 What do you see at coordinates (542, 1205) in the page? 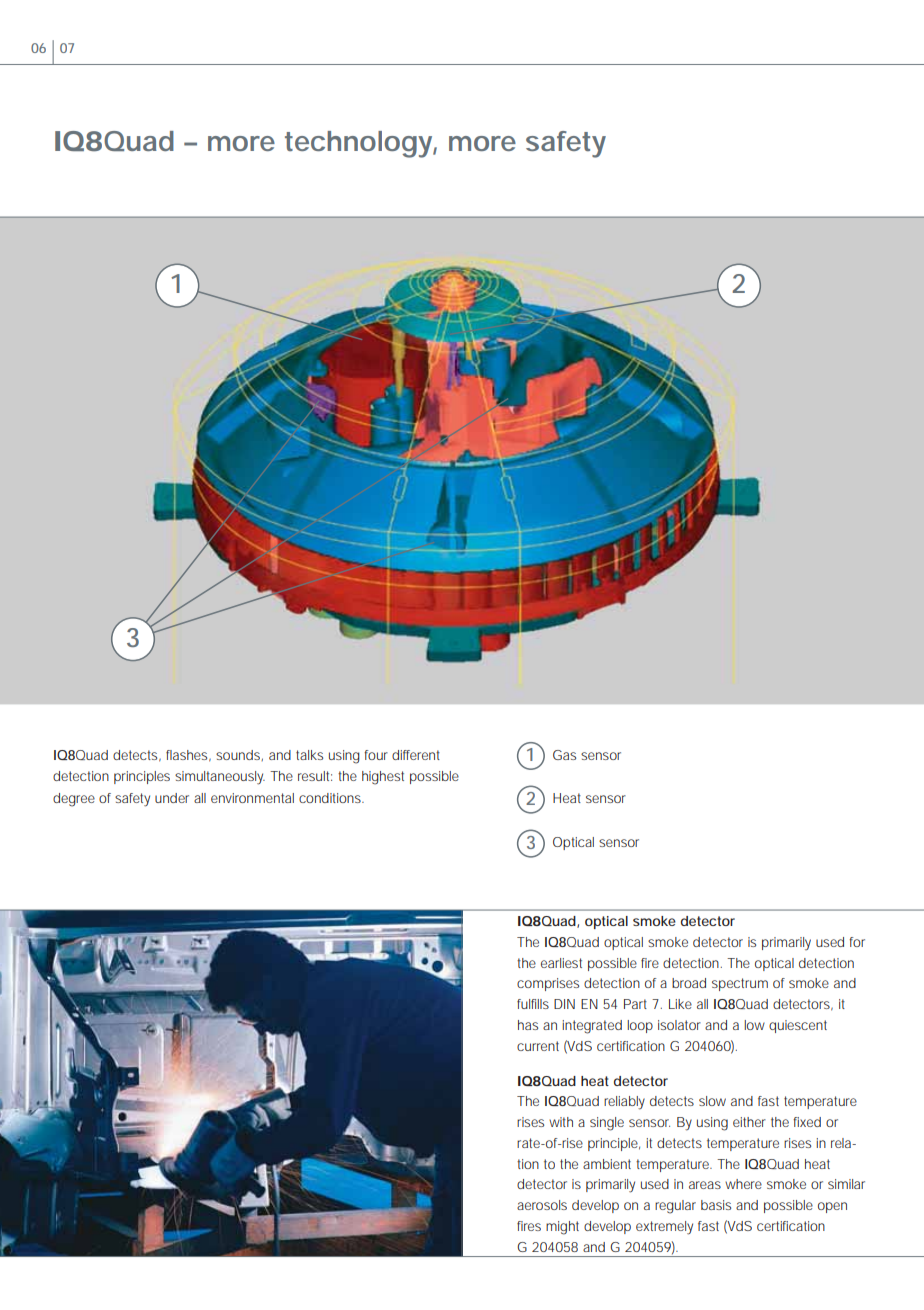
I see `aerosols` at bounding box center [542, 1205].
